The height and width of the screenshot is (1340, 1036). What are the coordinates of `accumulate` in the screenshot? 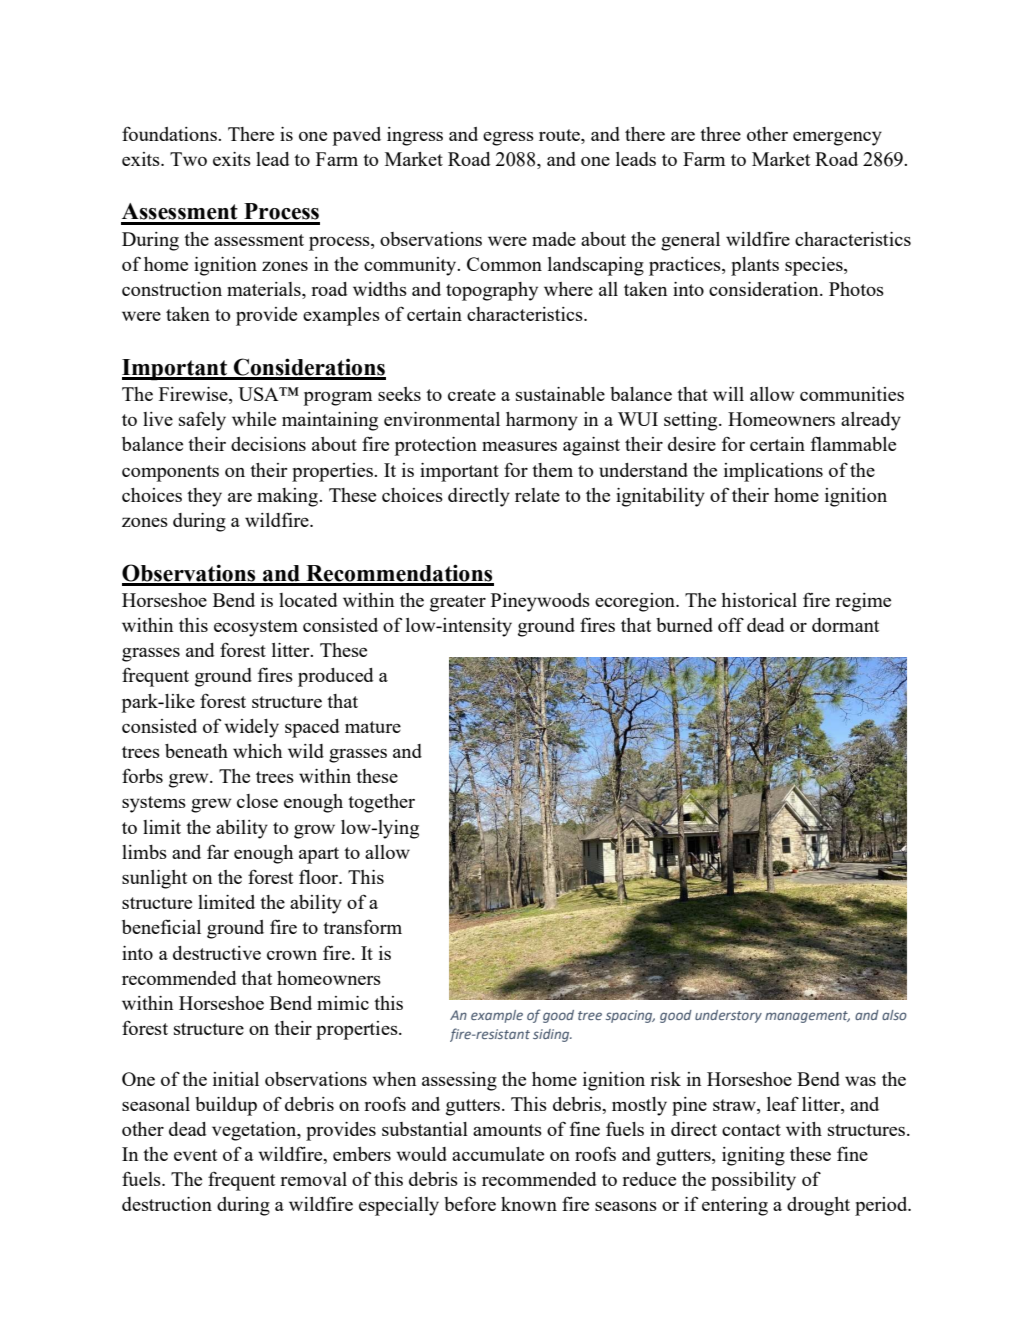 It's located at (498, 1154).
